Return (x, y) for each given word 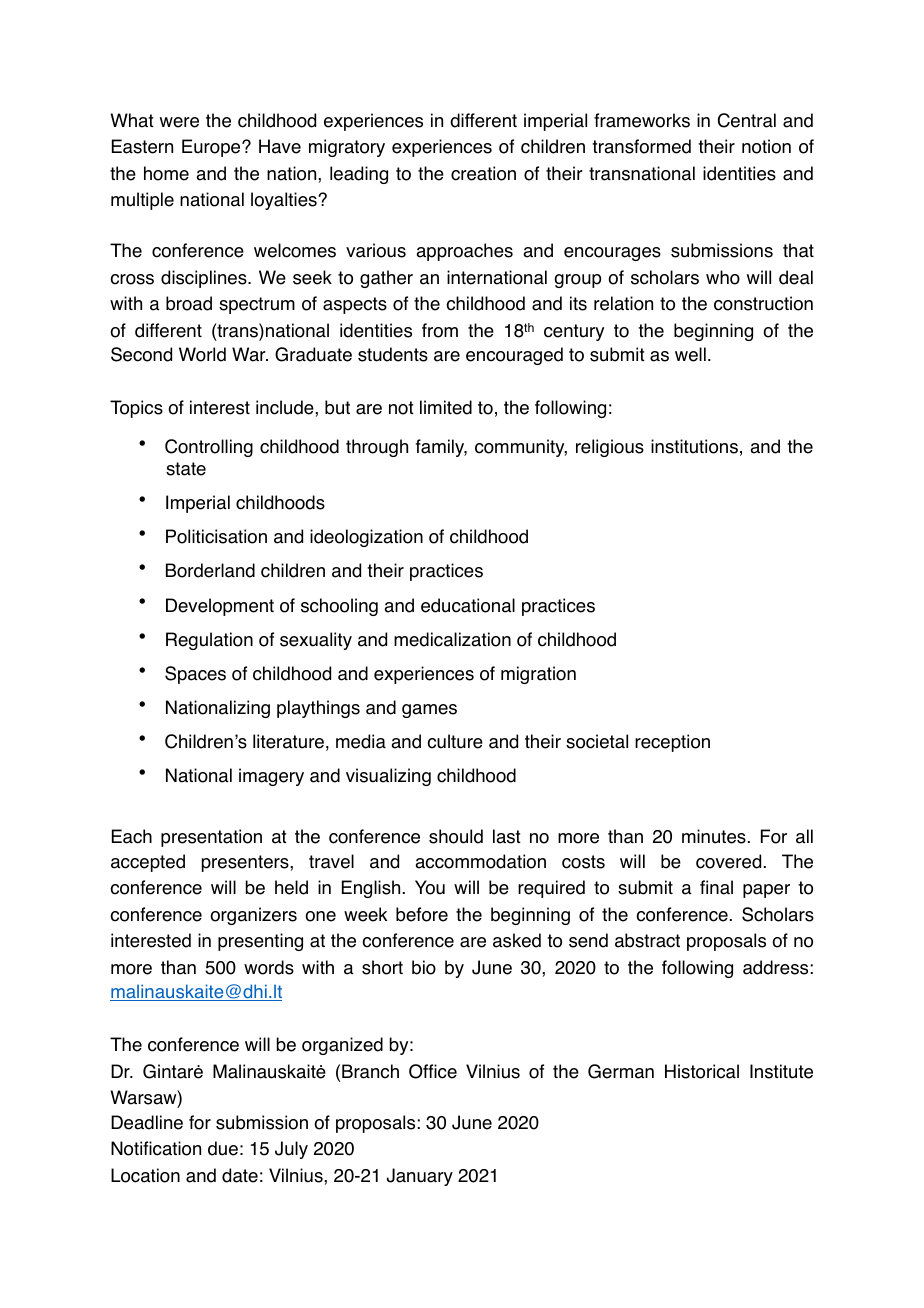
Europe (212, 148)
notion (766, 146)
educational (468, 605)
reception (672, 743)
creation (483, 173)
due (223, 1148)
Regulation (209, 641)
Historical (702, 1071)
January (420, 1177)
